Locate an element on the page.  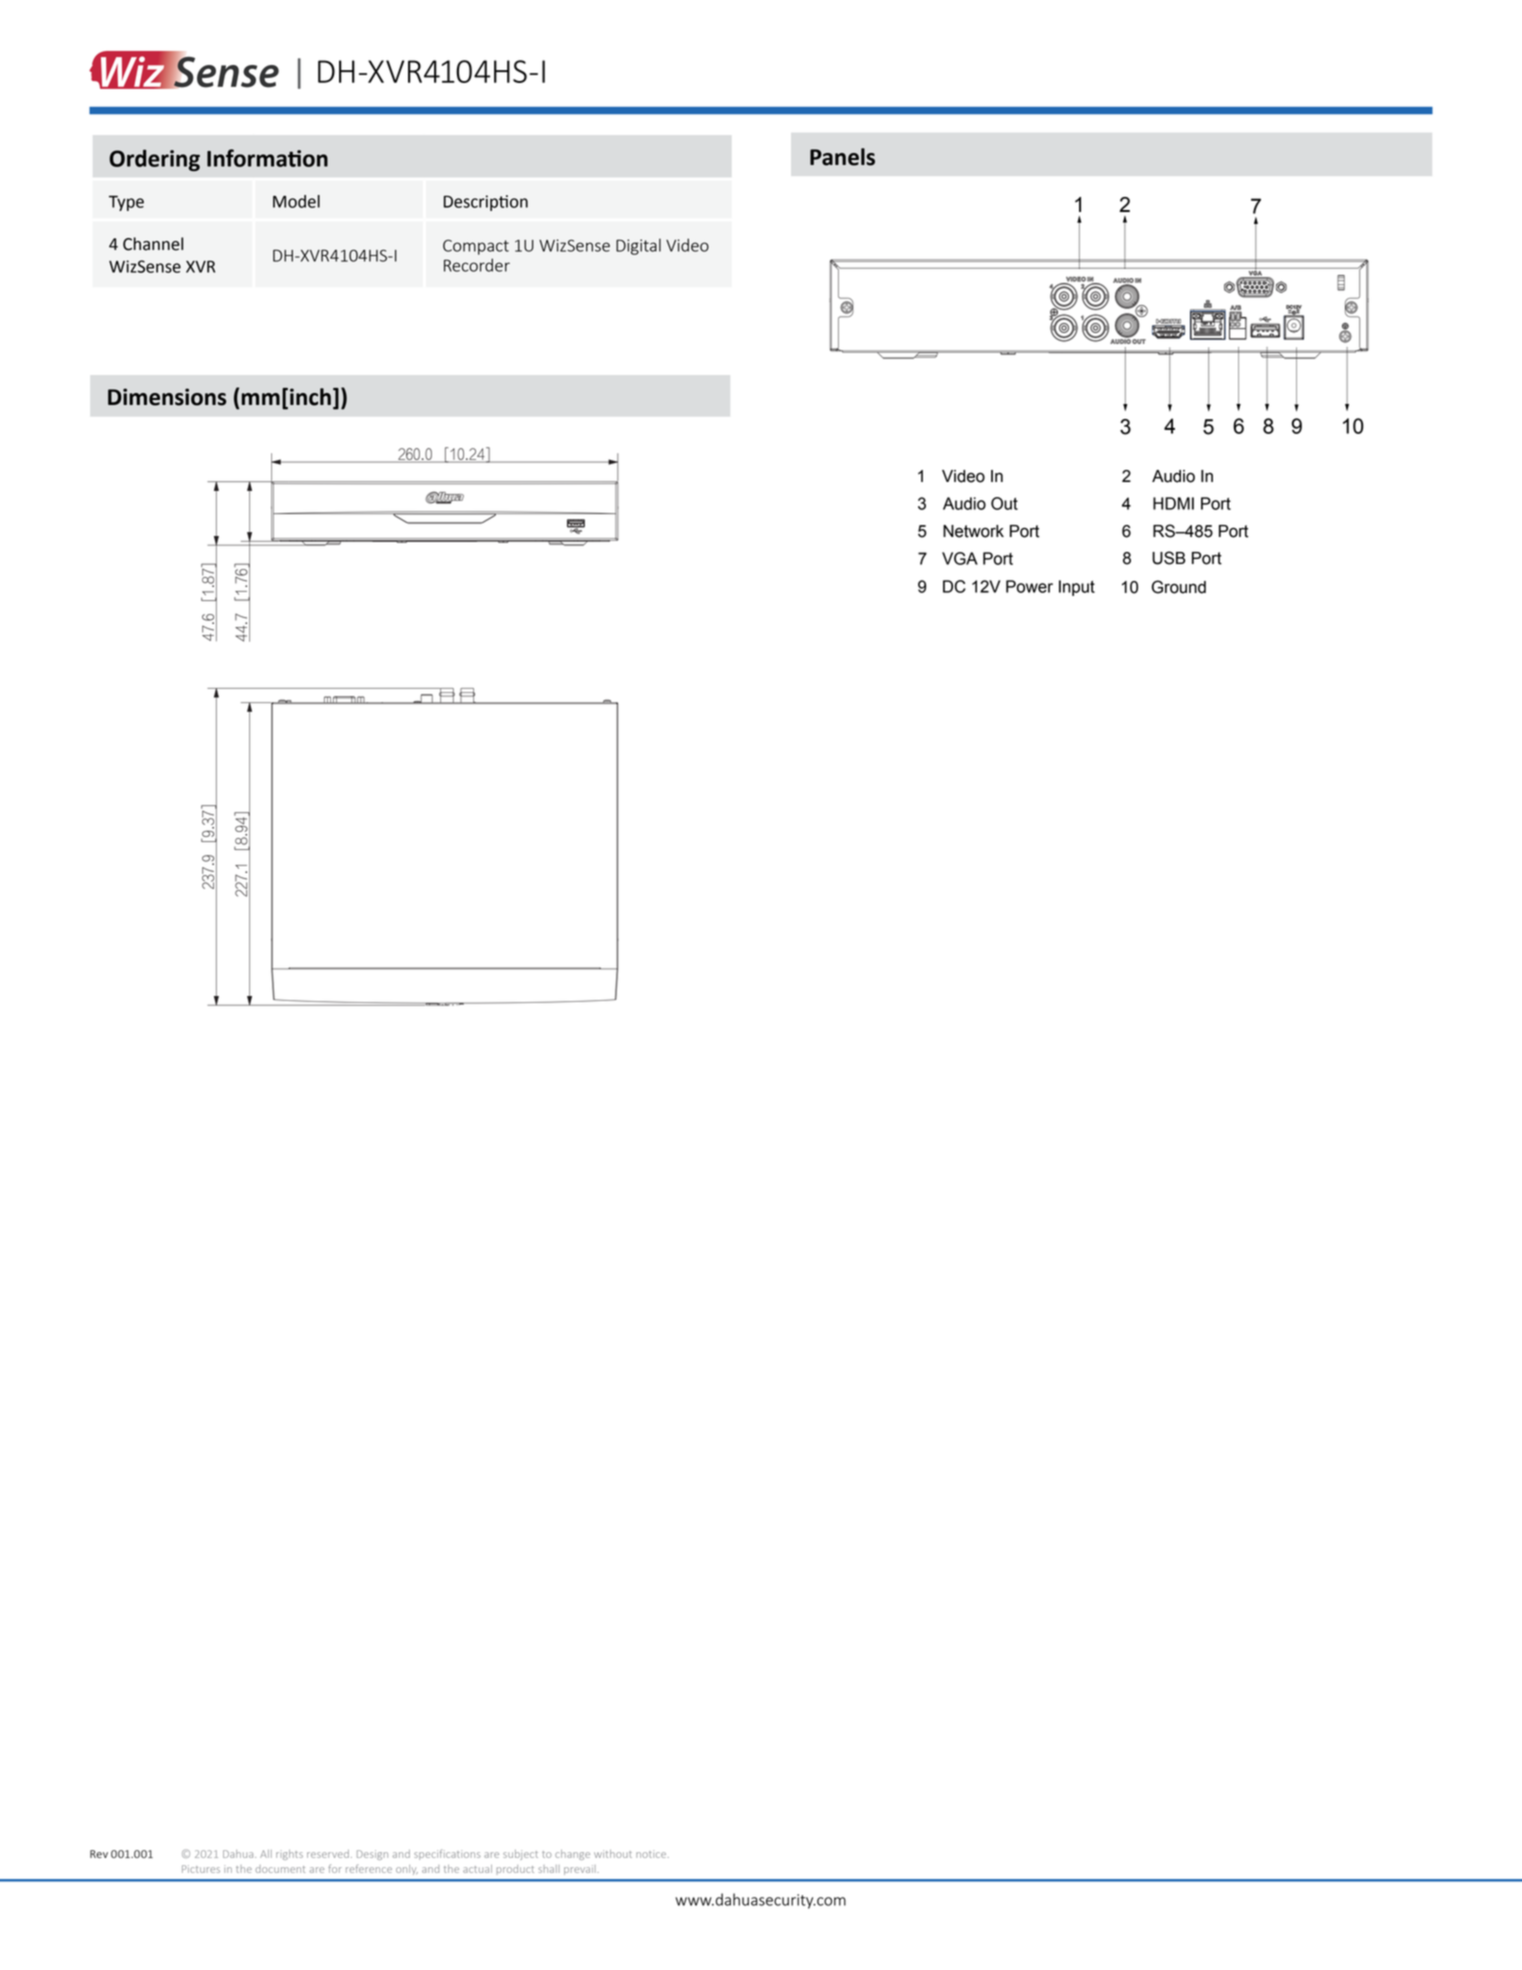
Panels is located at coordinates (842, 157).
